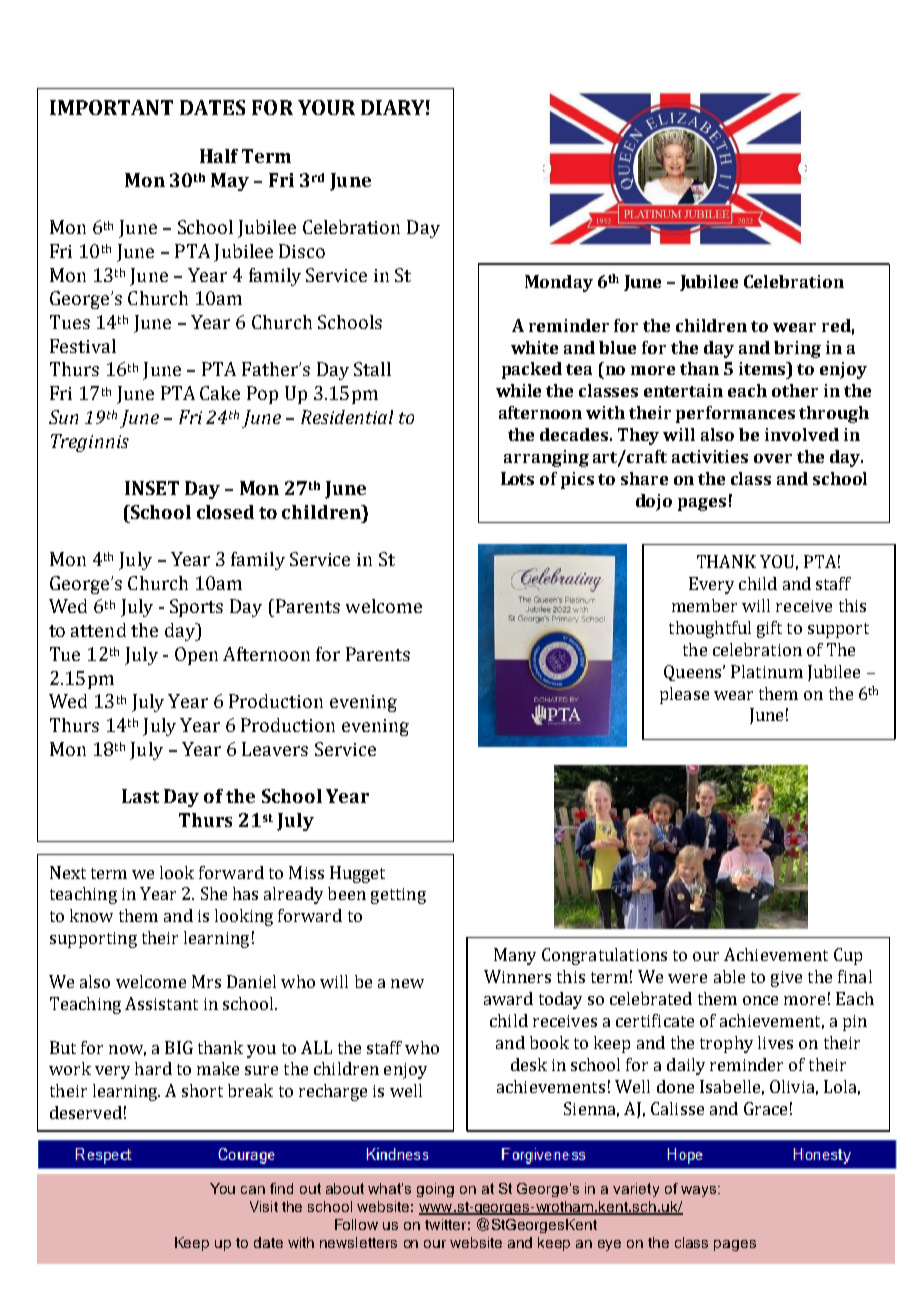 This image has width=924, height=1309. Describe the element at coordinates (253, 1190) in the image. I see `can` at that location.
